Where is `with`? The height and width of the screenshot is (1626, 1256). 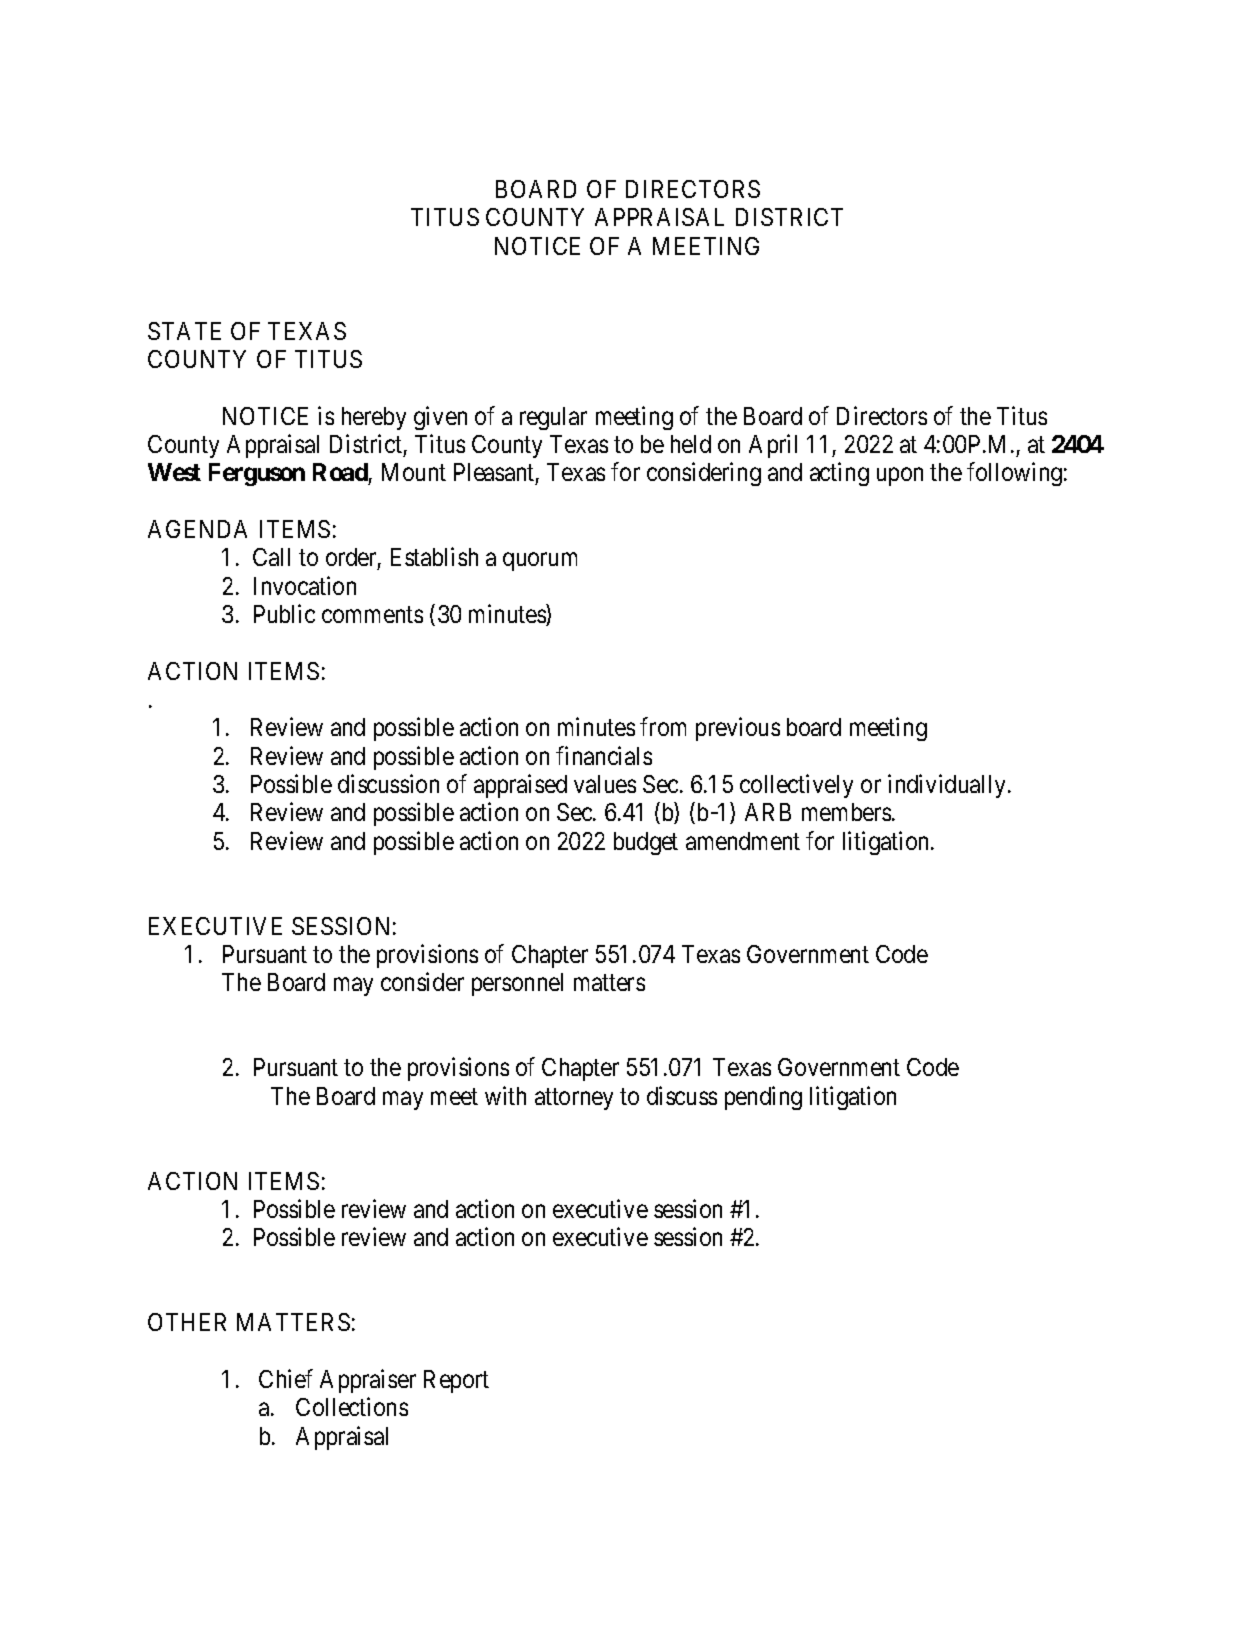 with is located at coordinates (505, 1095).
